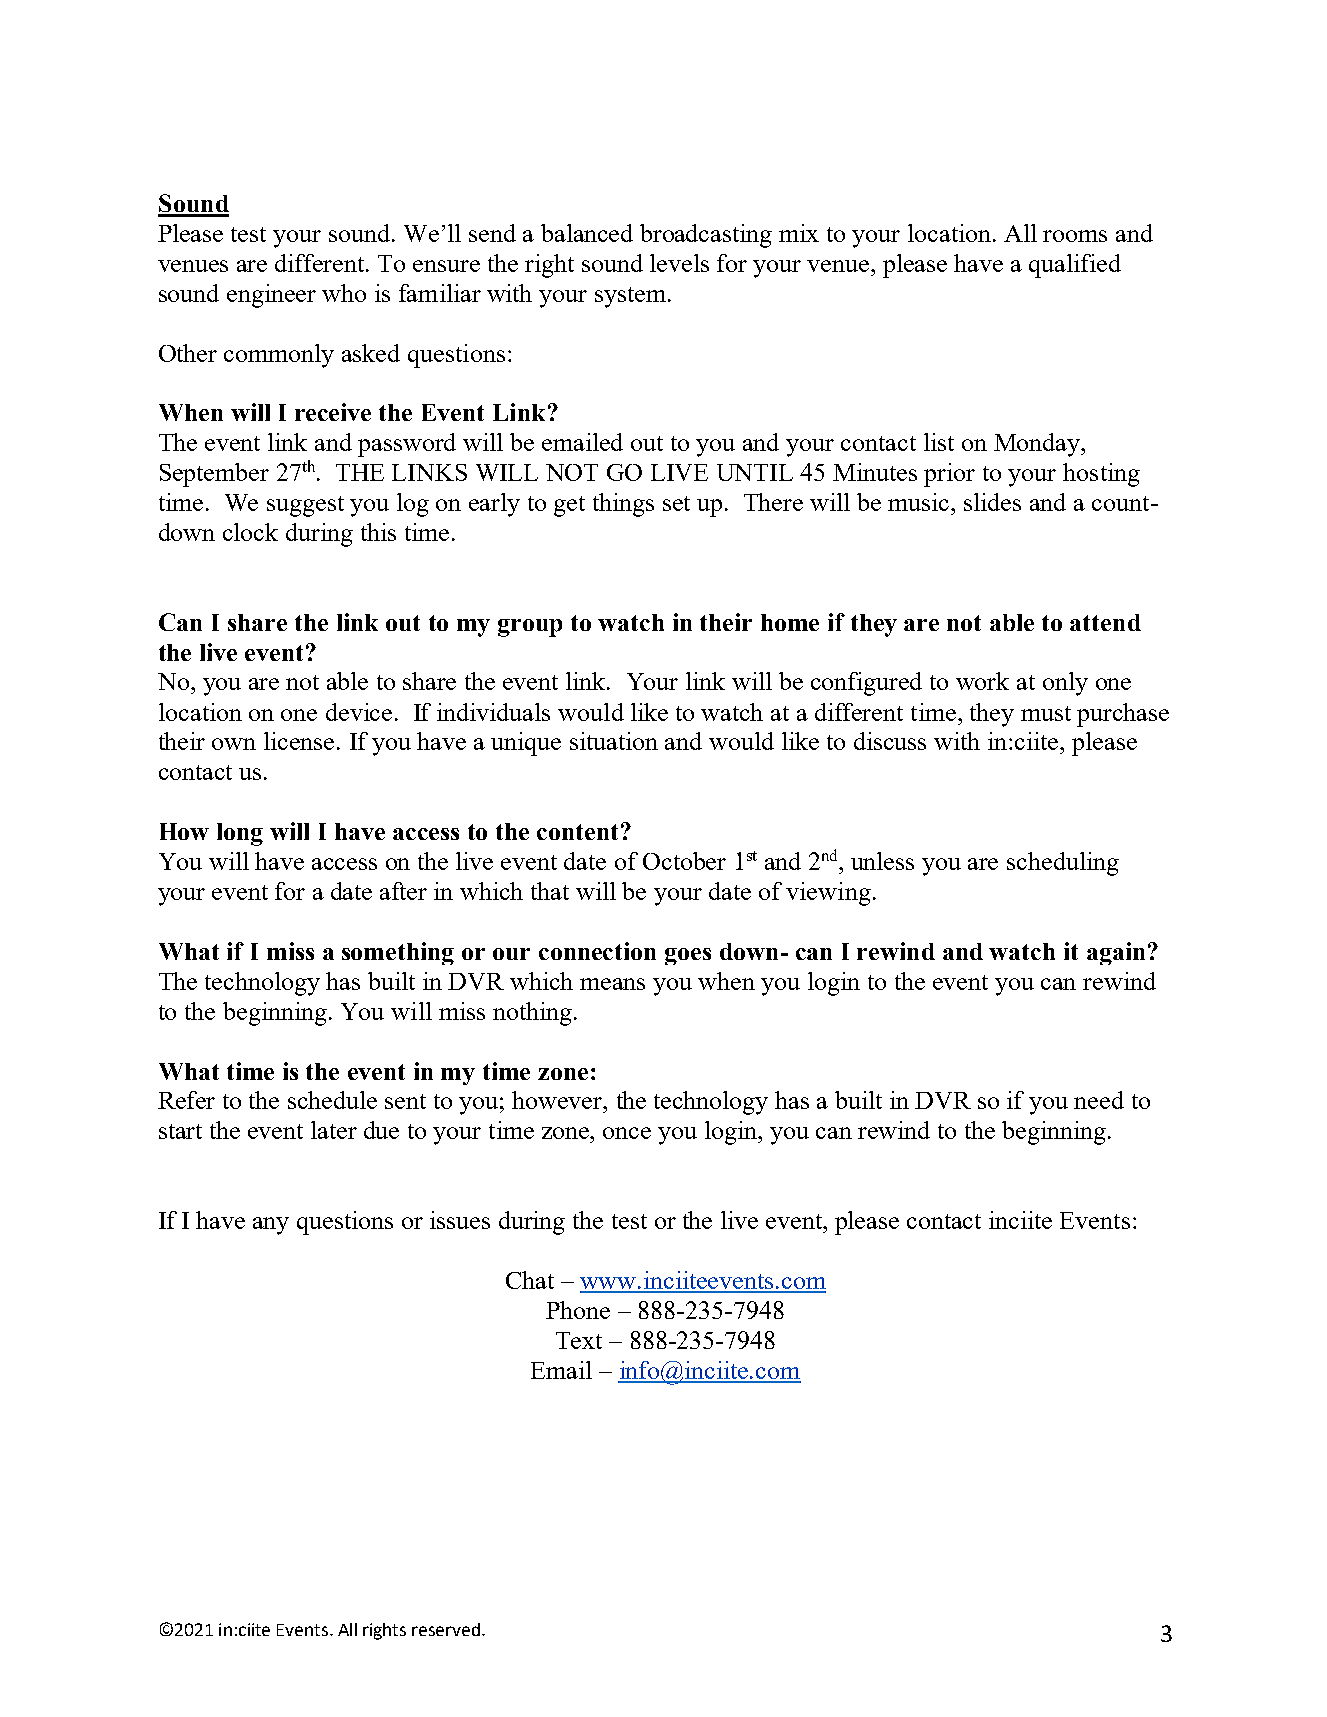  Describe the element at coordinates (305, 506) in the screenshot. I see `suggest` at that location.
